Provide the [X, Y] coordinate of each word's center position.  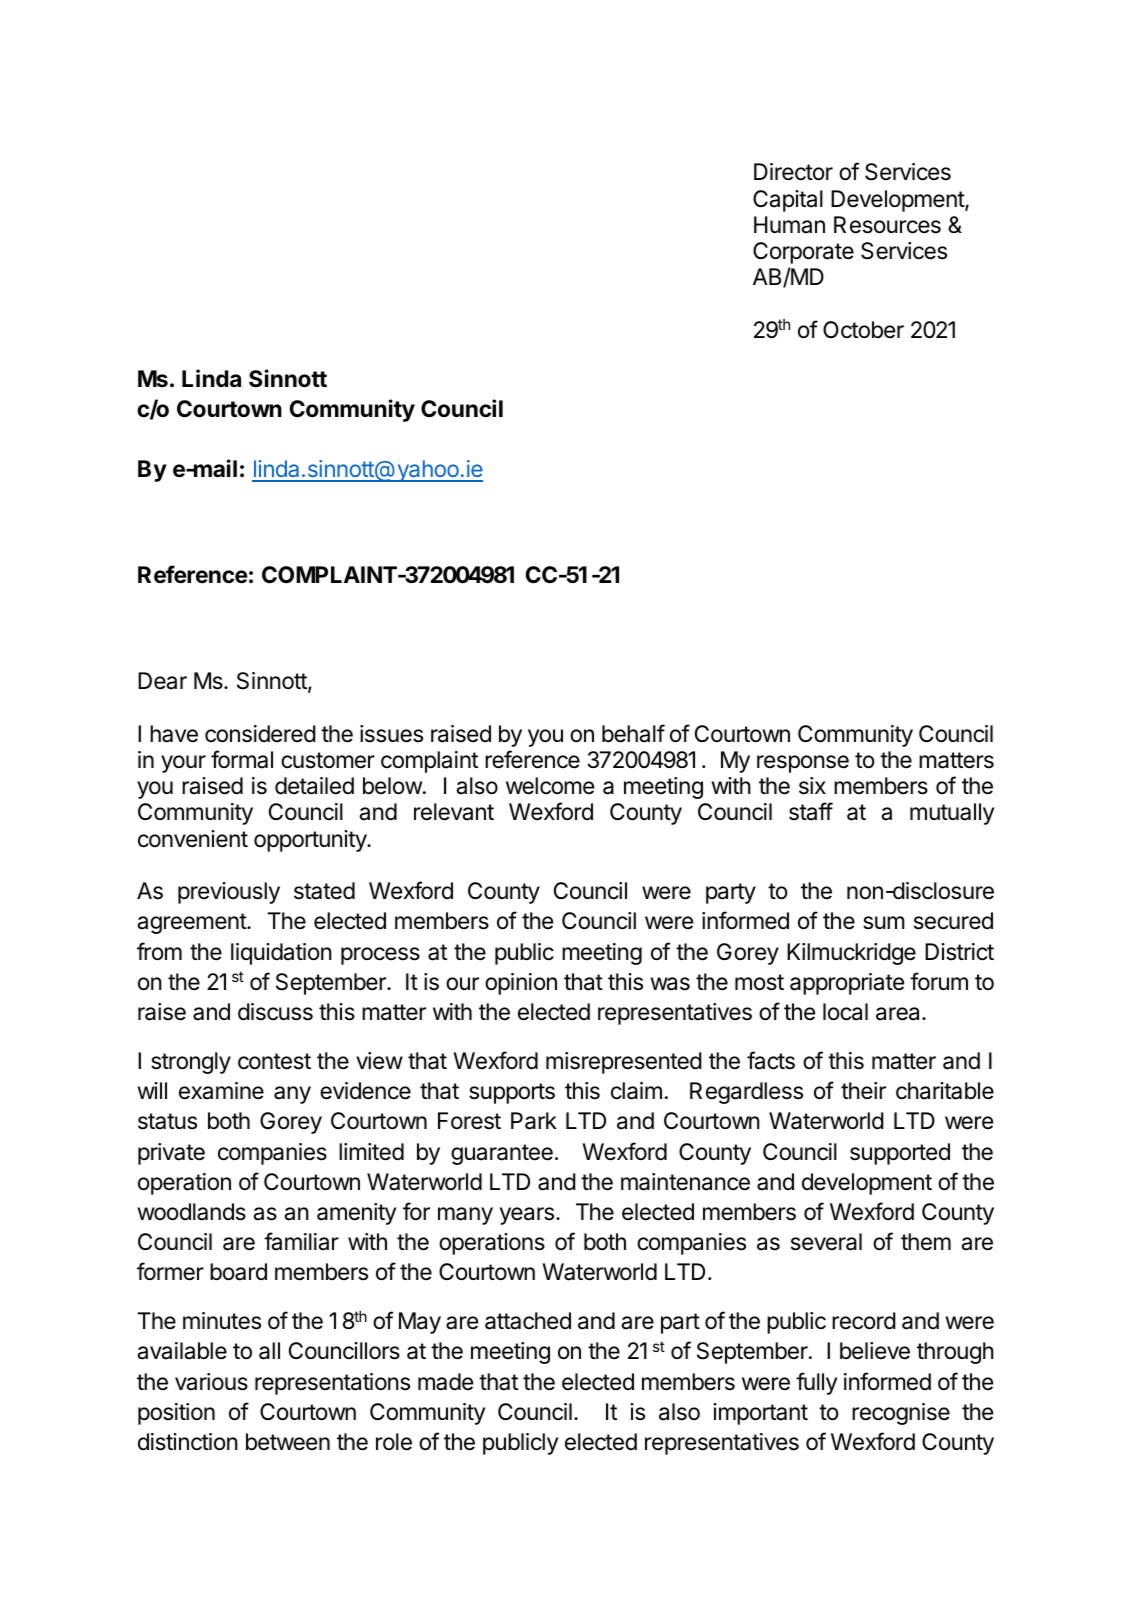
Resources [887, 225]
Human [789, 225]
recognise [901, 1414]
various [211, 1382]
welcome [550, 786]
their [863, 1091]
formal [242, 759]
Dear [162, 681]
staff [811, 811]
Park [534, 1121]
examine [221, 1091]
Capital [788, 201]
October [863, 330]
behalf [633, 733]
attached [528, 1321]
